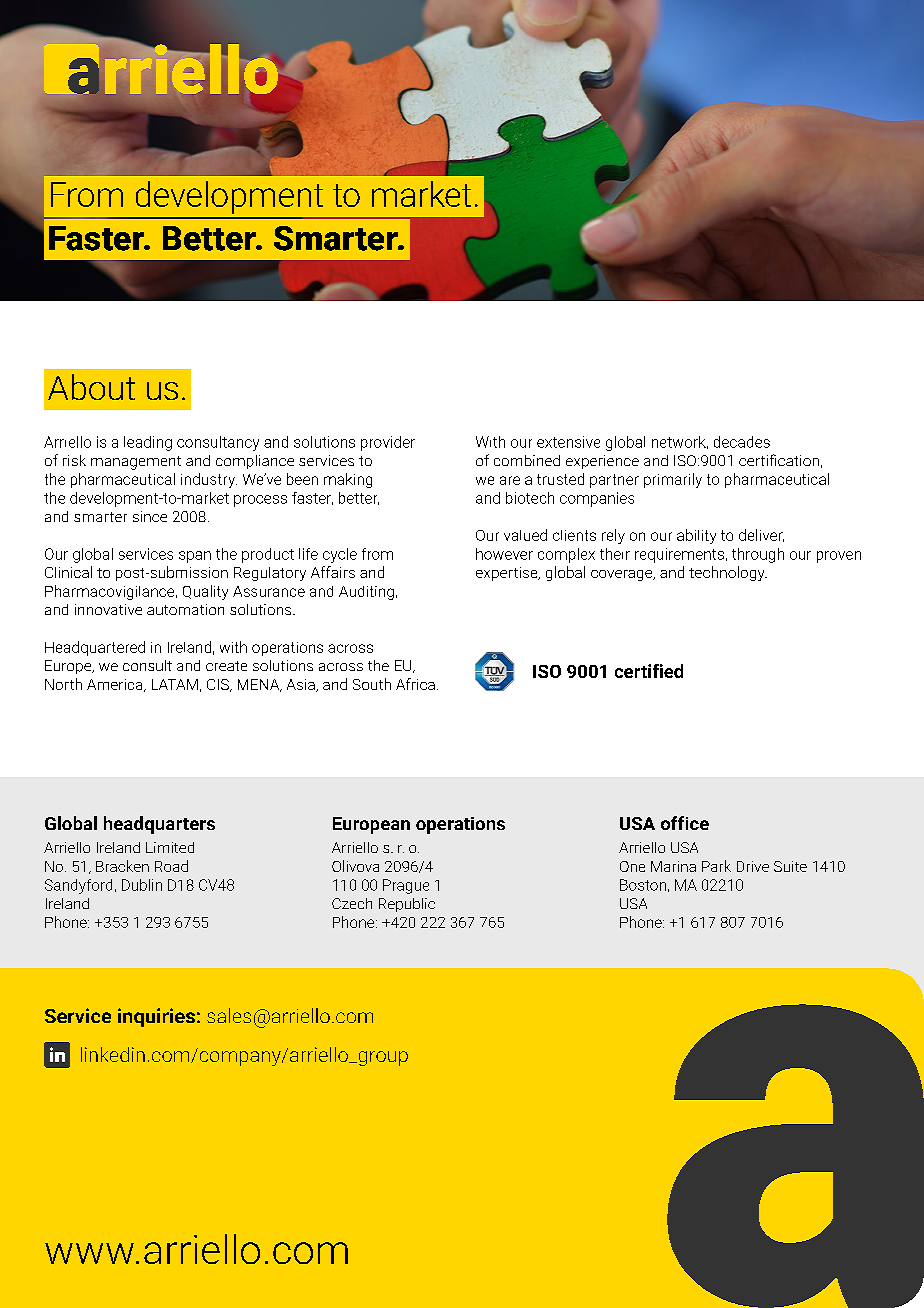 This image has width=924, height=1308. I want to click on Africa, so click(415, 684).
